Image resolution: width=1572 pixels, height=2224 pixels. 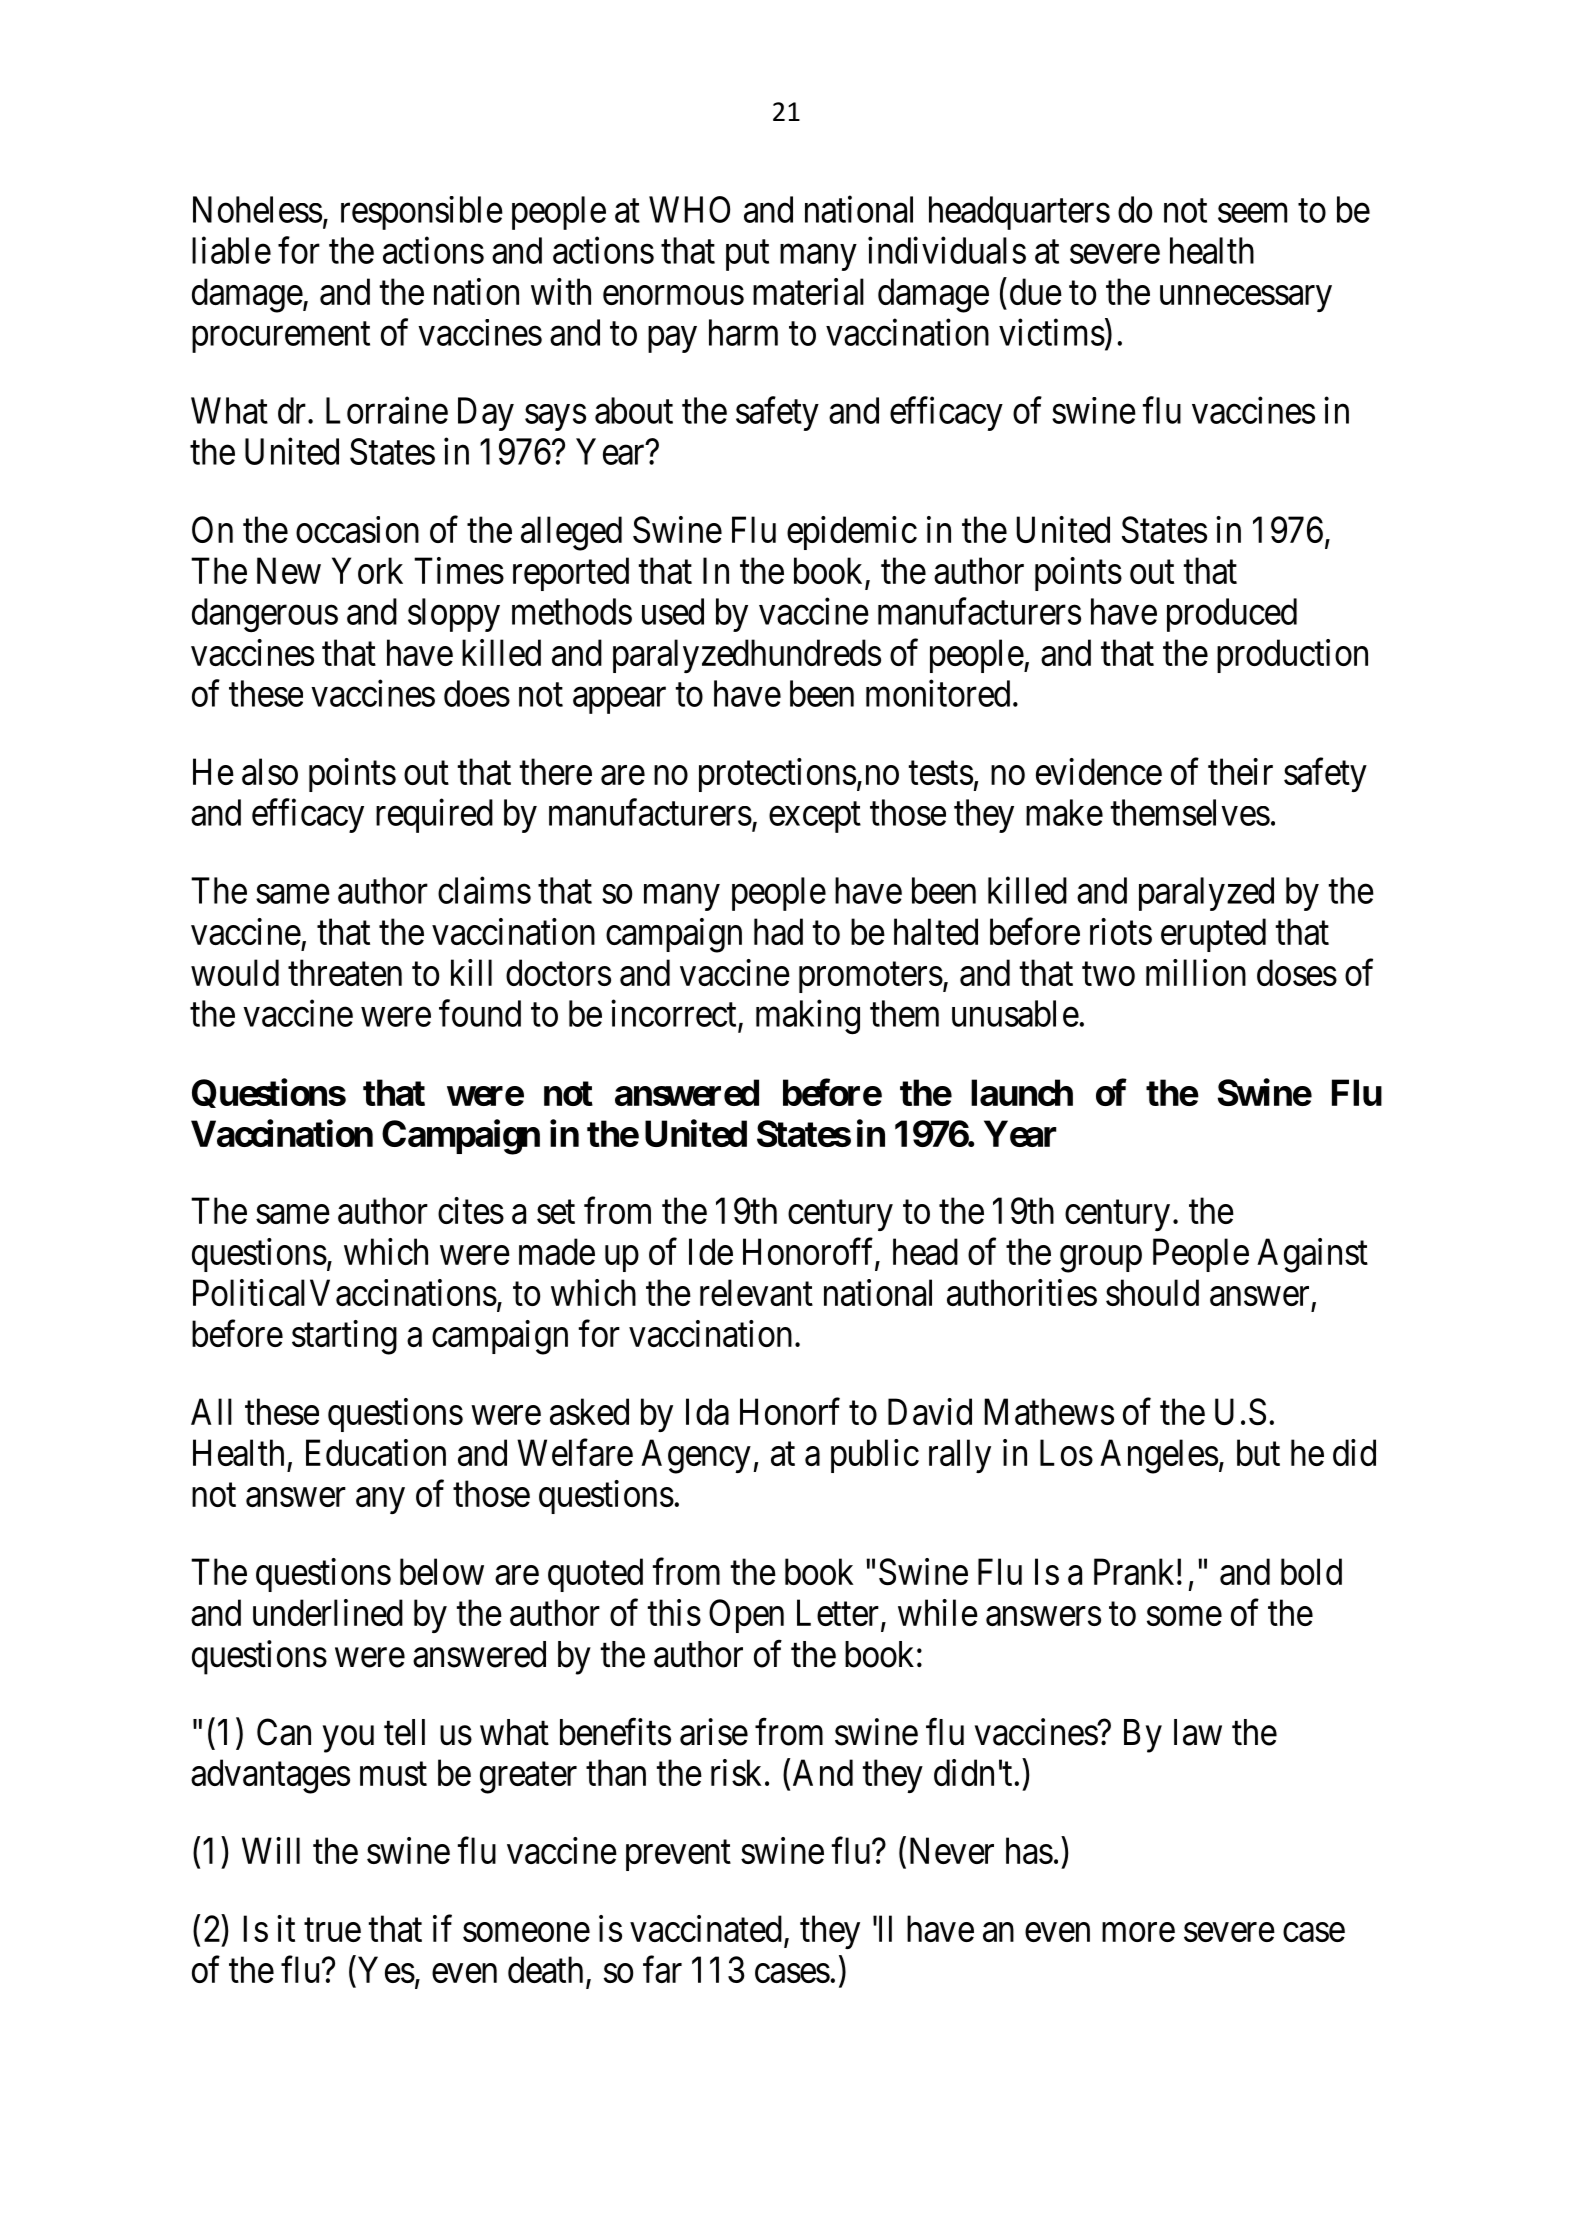 I want to click on making, so click(x=808, y=1017).
